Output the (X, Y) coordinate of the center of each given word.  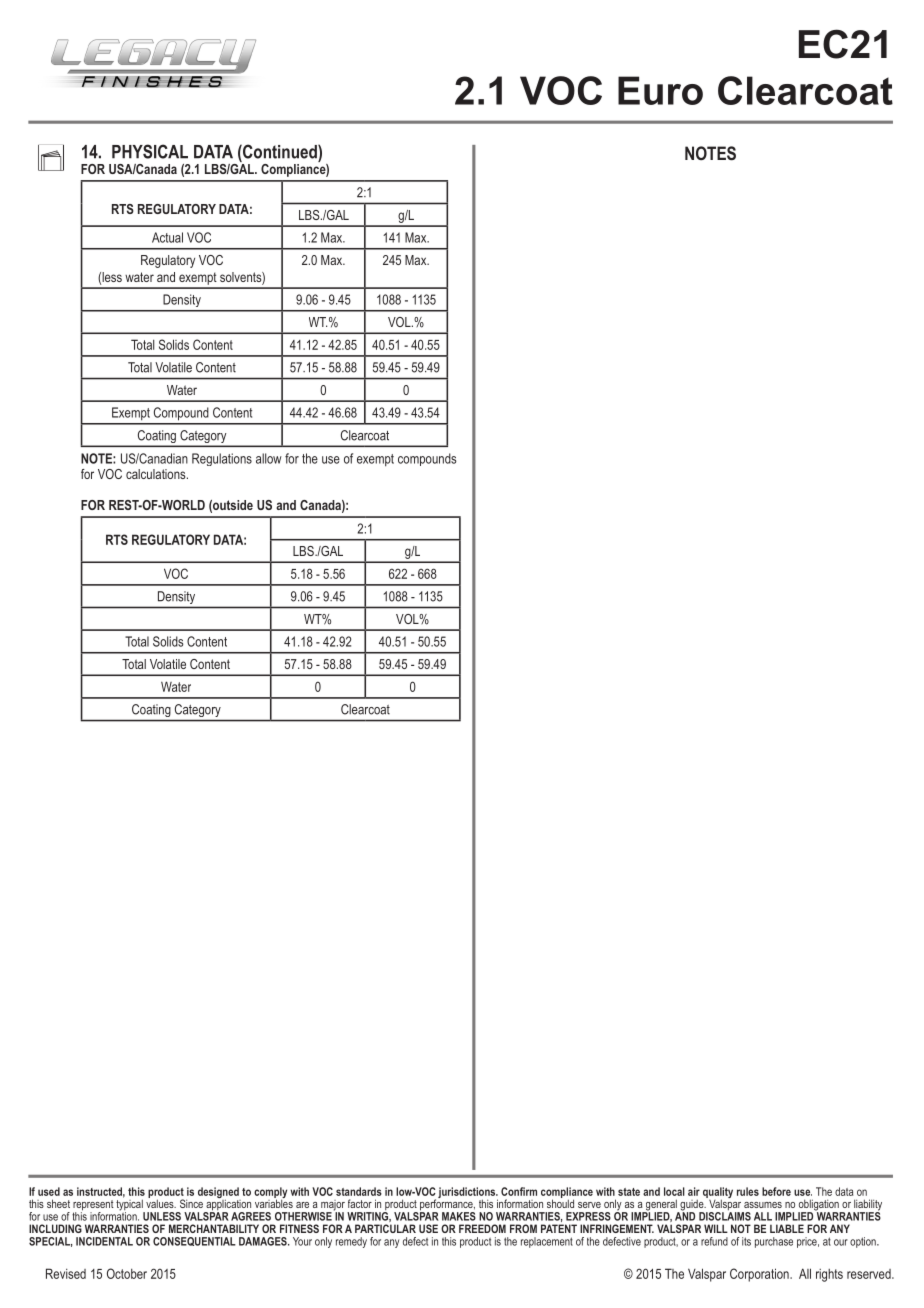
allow (269, 458)
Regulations (222, 459)
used (49, 1191)
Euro (660, 90)
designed (219, 1194)
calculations (157, 474)
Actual (167, 237)
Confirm (519, 1191)
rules (748, 1191)
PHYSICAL (150, 151)
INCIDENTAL (104, 1241)
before (776, 1191)
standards (359, 1191)
